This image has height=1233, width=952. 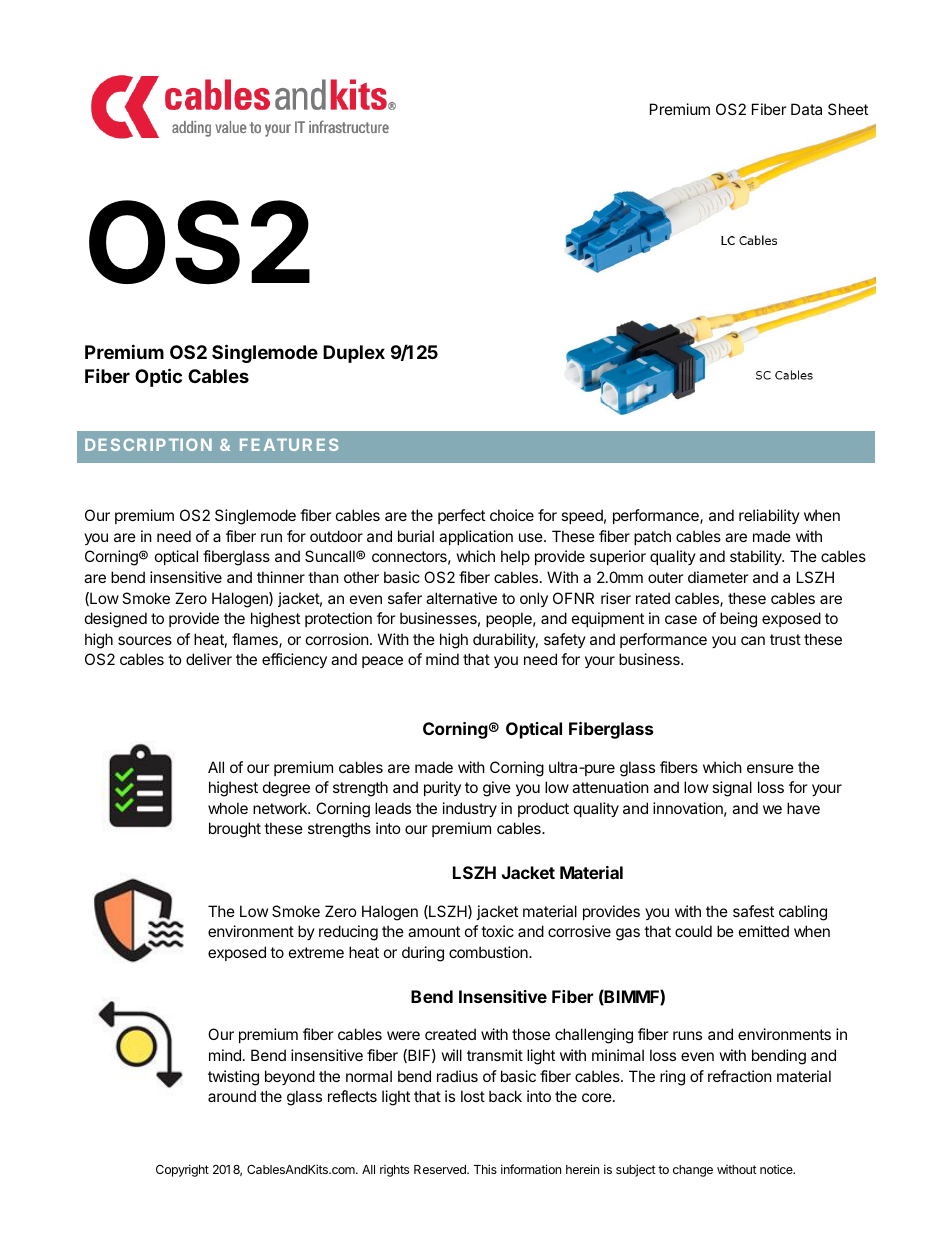 I want to click on Sheet, so click(x=848, y=109).
